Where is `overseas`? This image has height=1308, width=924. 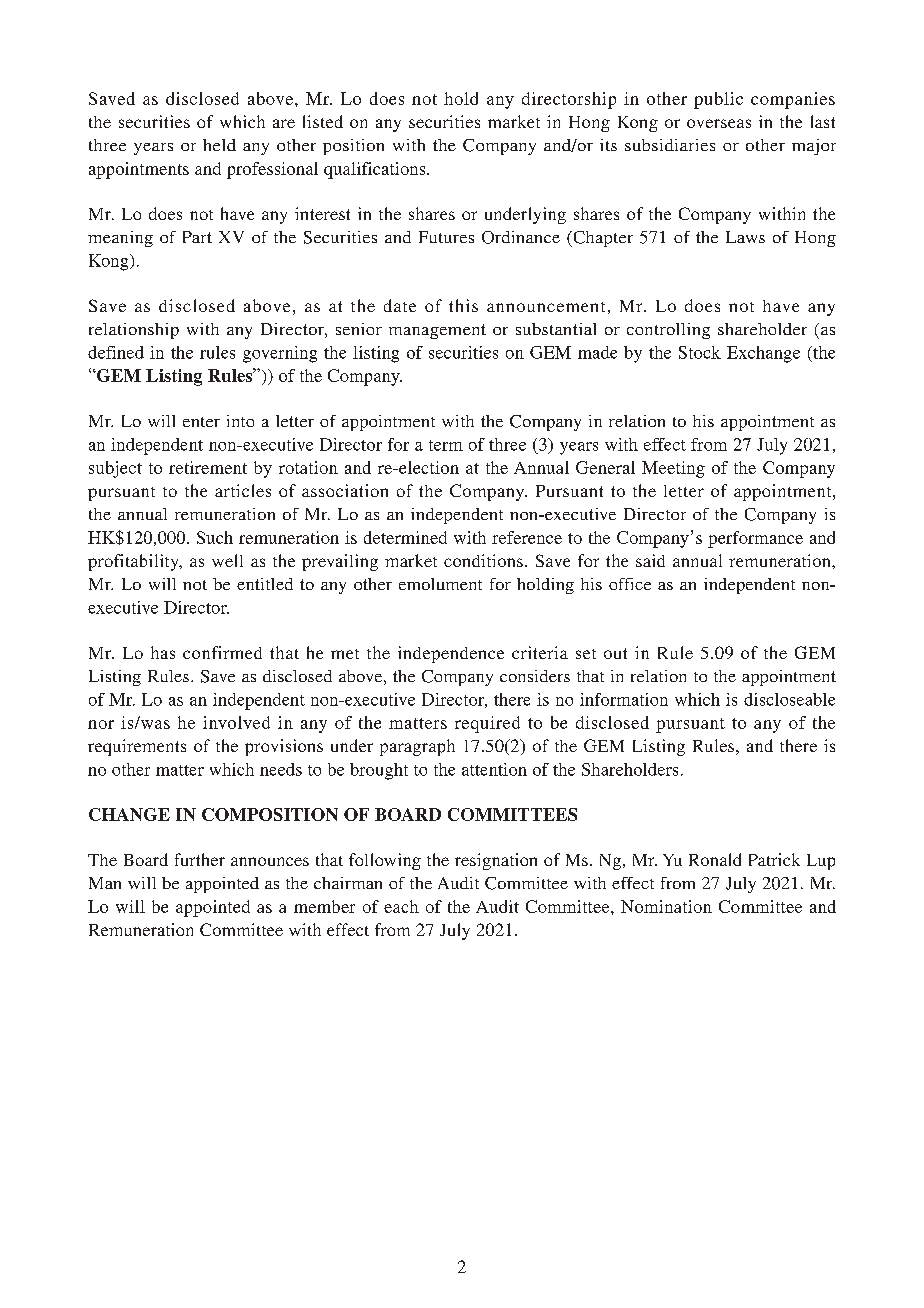
overseas is located at coordinates (719, 123).
